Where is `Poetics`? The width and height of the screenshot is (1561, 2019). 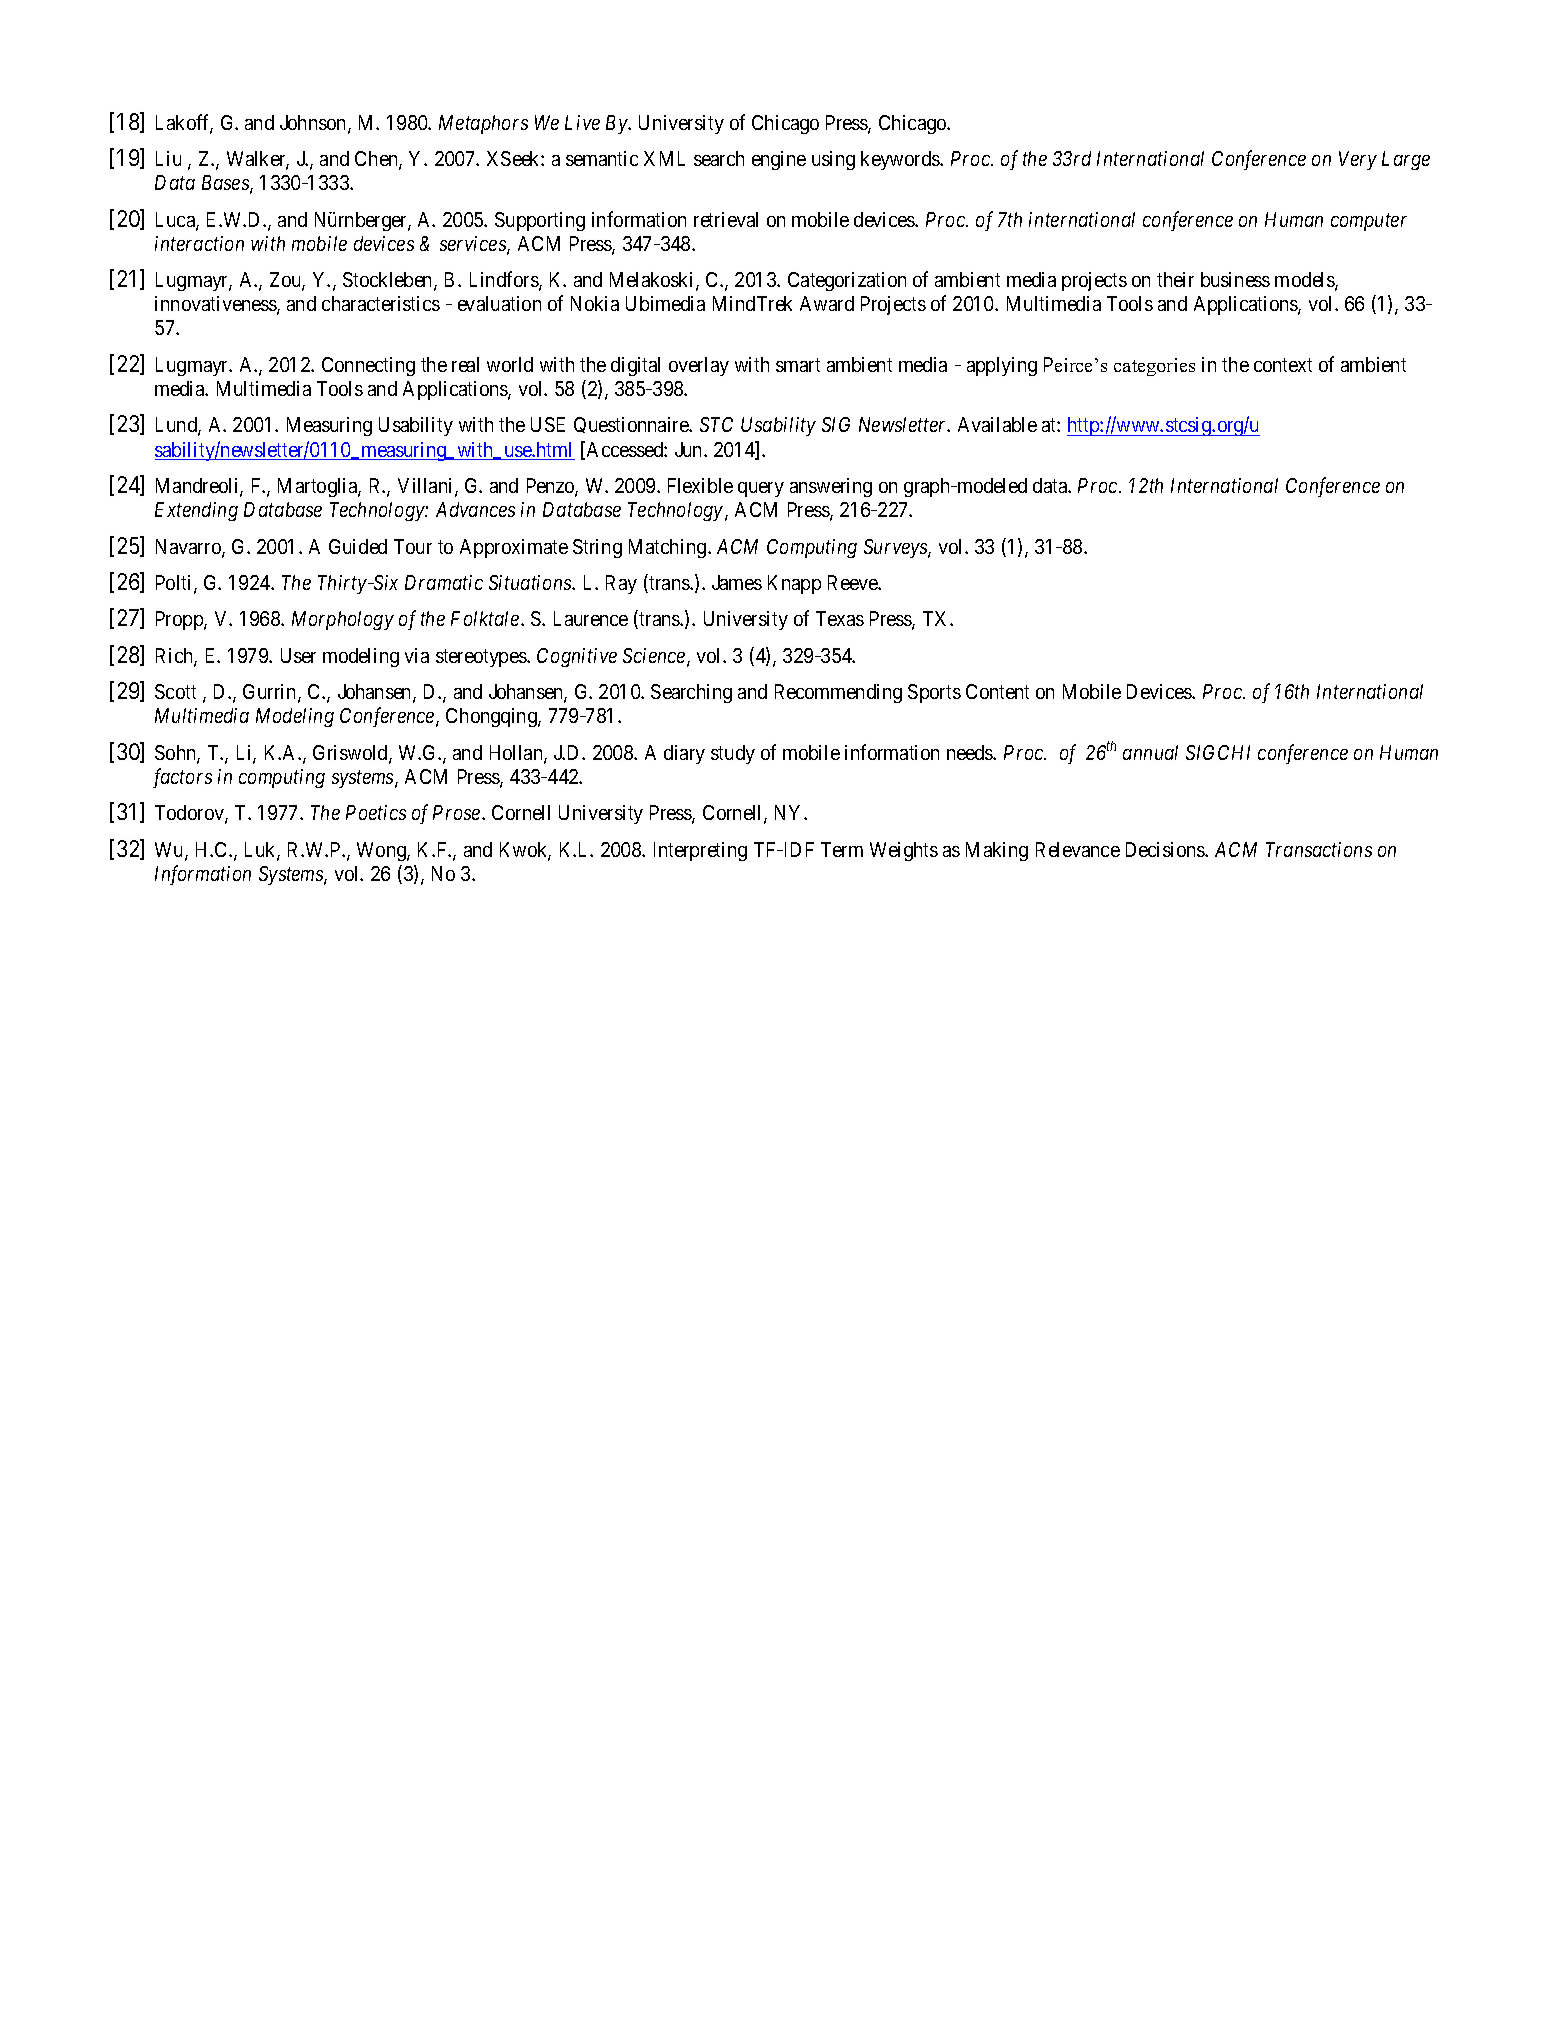
Poetics is located at coordinates (376, 812).
